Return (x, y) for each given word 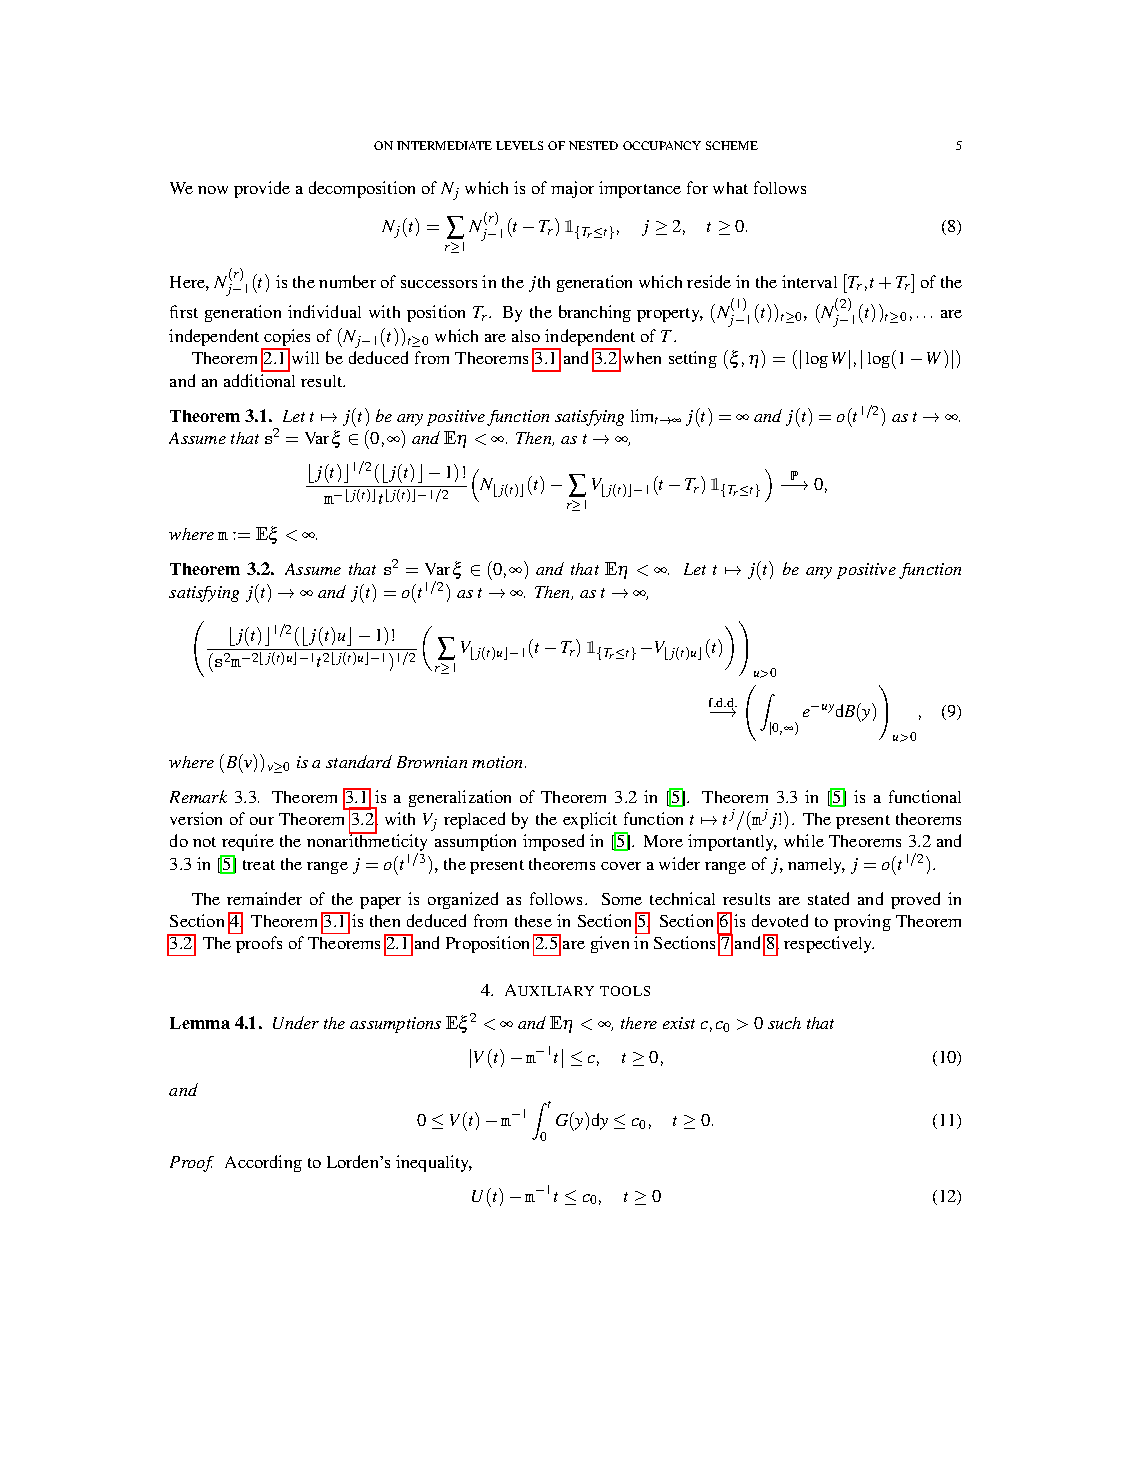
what (730, 188)
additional (259, 380)
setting (693, 359)
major (572, 189)
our (262, 821)
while (804, 840)
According (263, 1163)
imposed (553, 842)
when (642, 358)
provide (262, 189)
